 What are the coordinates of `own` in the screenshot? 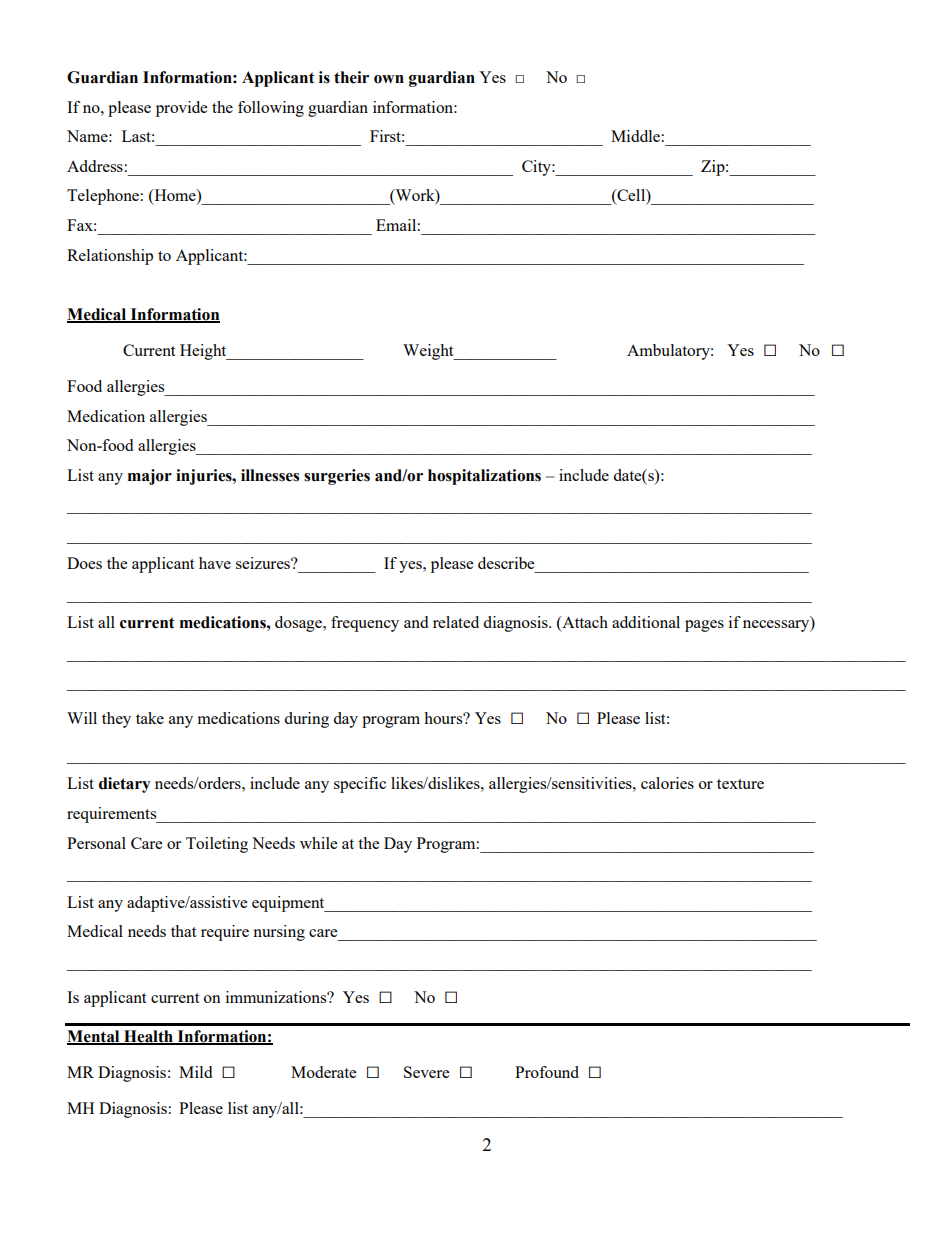 It's located at (389, 79).
